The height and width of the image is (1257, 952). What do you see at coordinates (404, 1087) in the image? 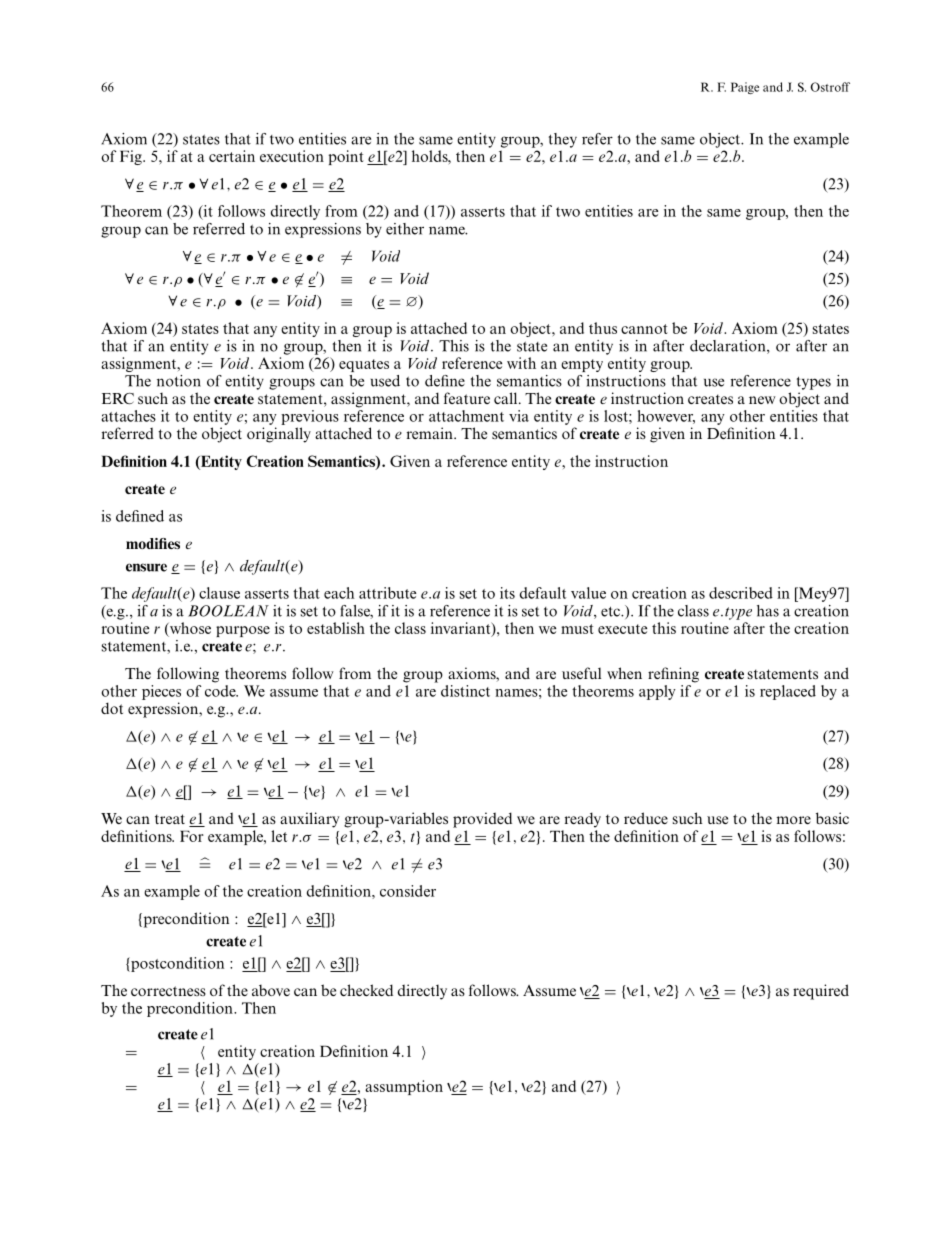
I see `assumption` at bounding box center [404, 1087].
